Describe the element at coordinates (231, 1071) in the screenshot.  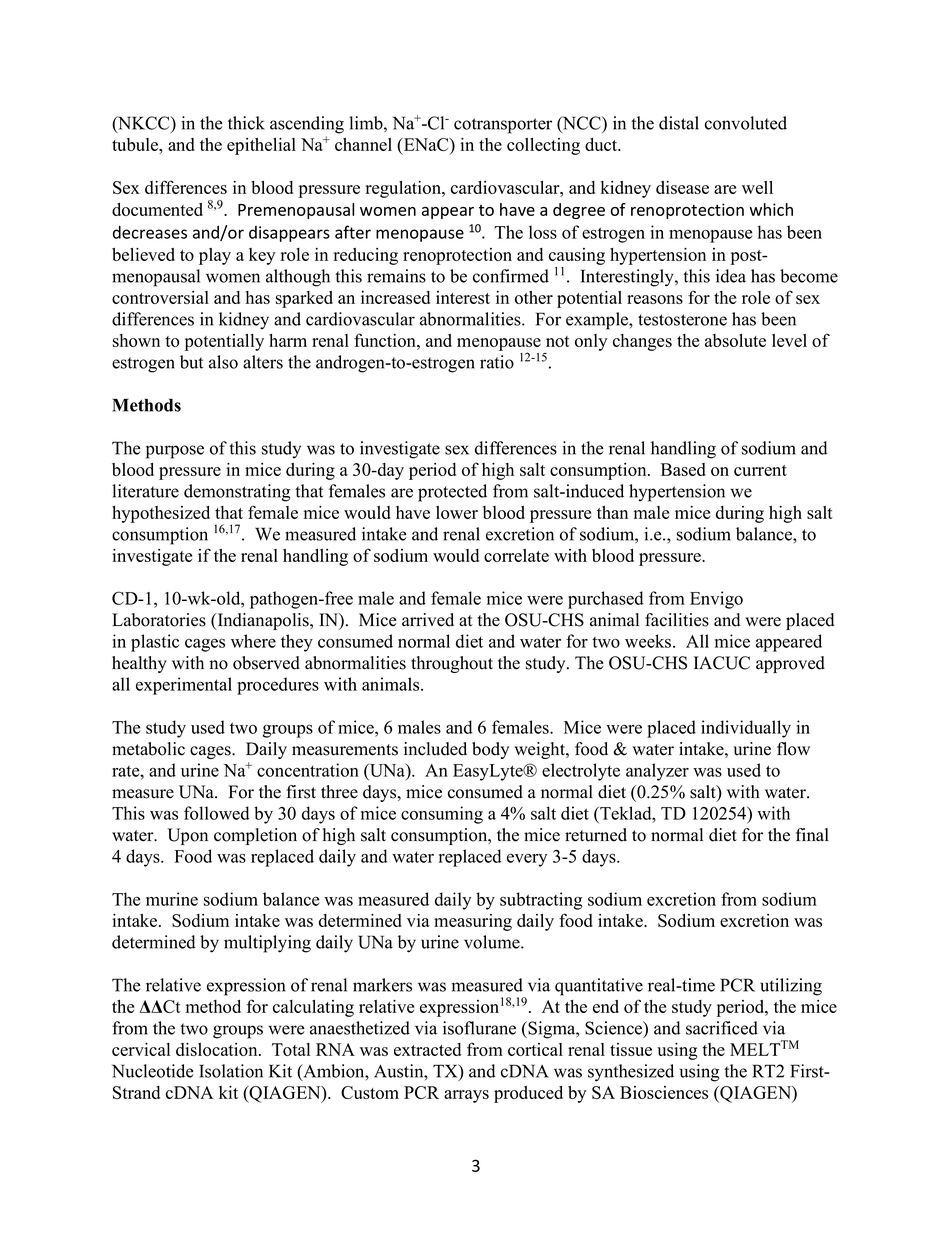
I see `Isolation` at that location.
